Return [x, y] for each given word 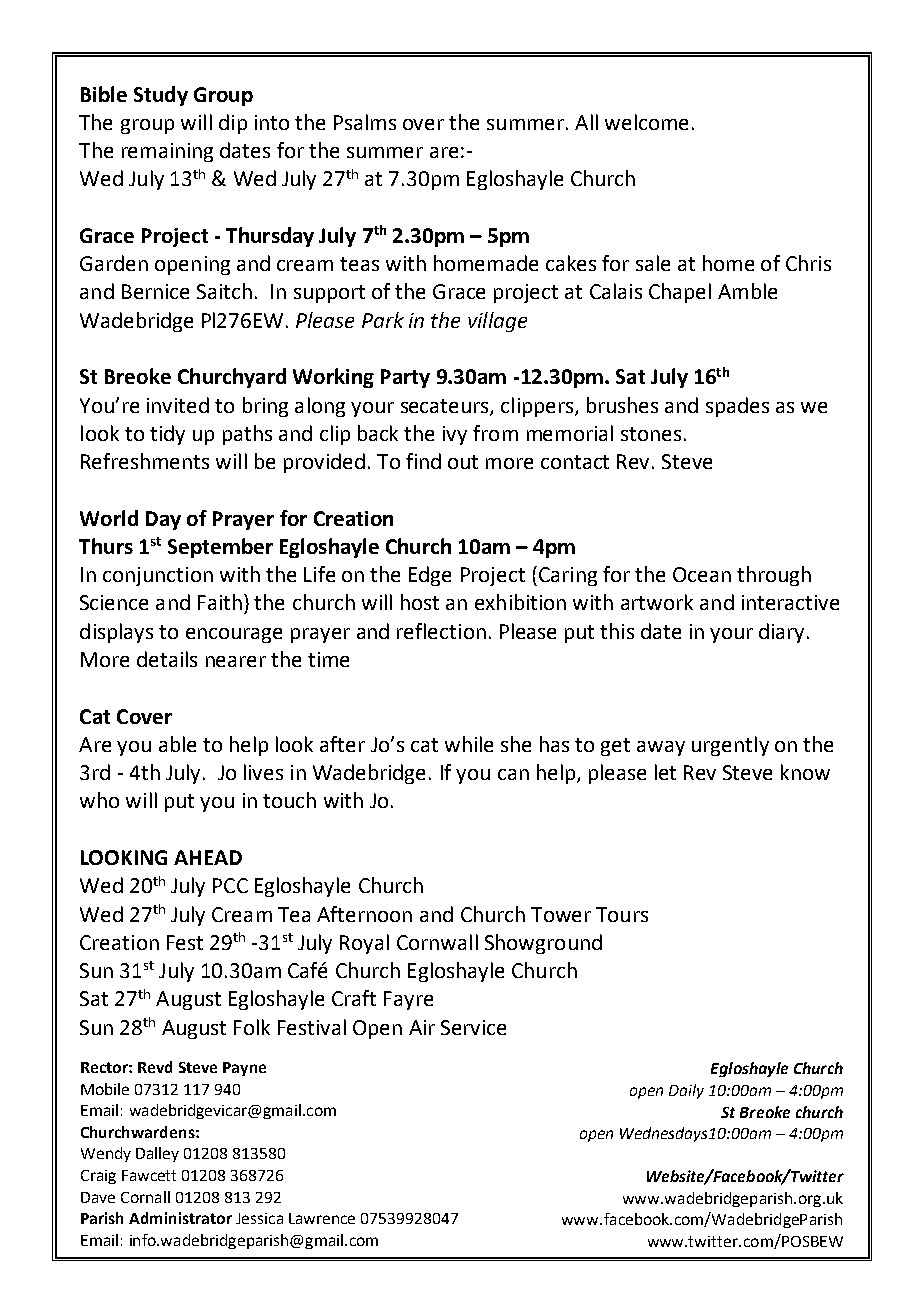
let [665, 772]
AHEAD [208, 857]
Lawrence [322, 1218]
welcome [646, 122]
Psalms [365, 122]
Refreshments [145, 461]
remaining [167, 152]
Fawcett [149, 1175]
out [463, 462]
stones [651, 434]
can [513, 774]
